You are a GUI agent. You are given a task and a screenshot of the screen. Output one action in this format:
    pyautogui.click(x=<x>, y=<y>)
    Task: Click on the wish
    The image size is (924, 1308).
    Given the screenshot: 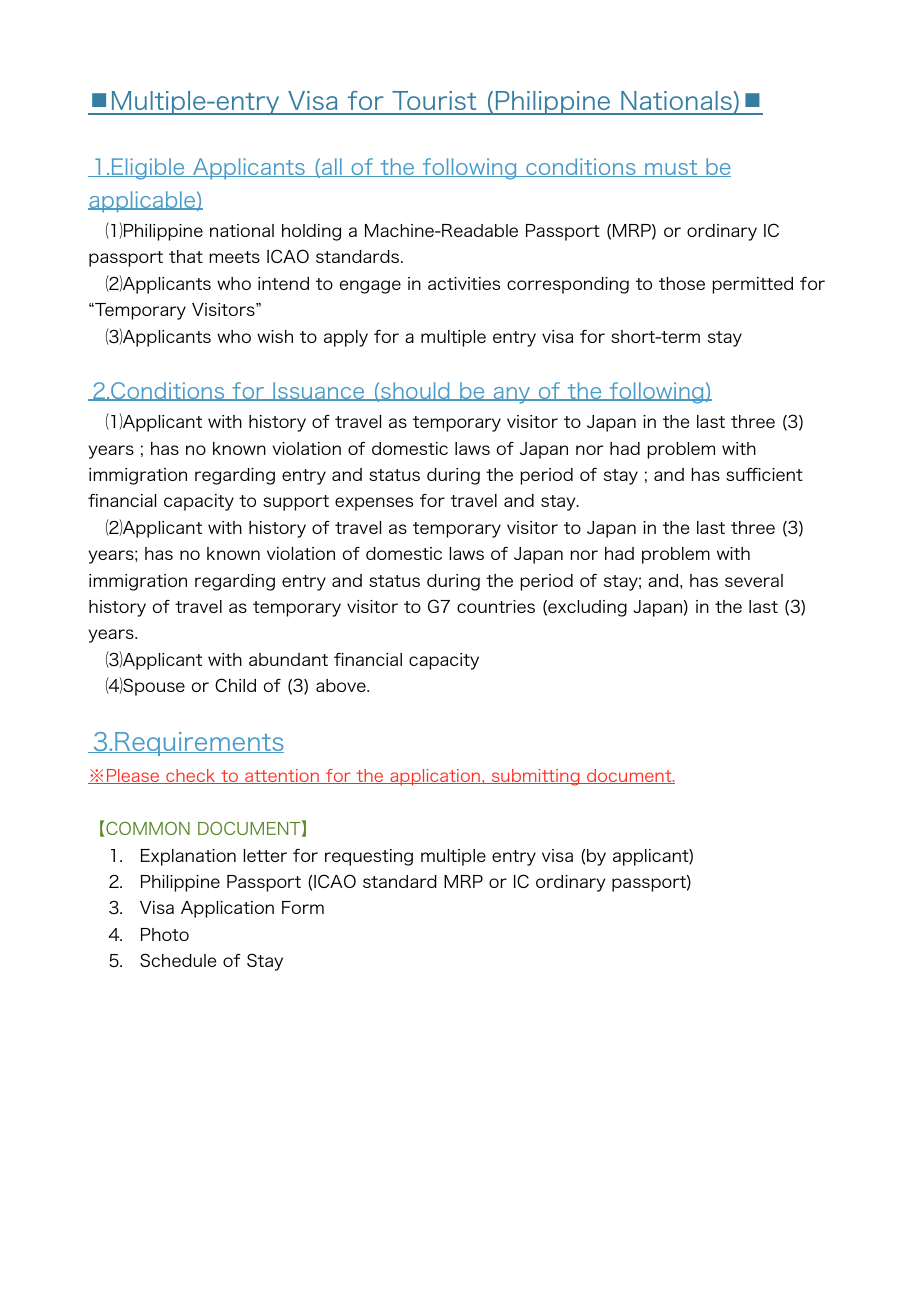 What is the action you would take?
    pyautogui.click(x=275, y=336)
